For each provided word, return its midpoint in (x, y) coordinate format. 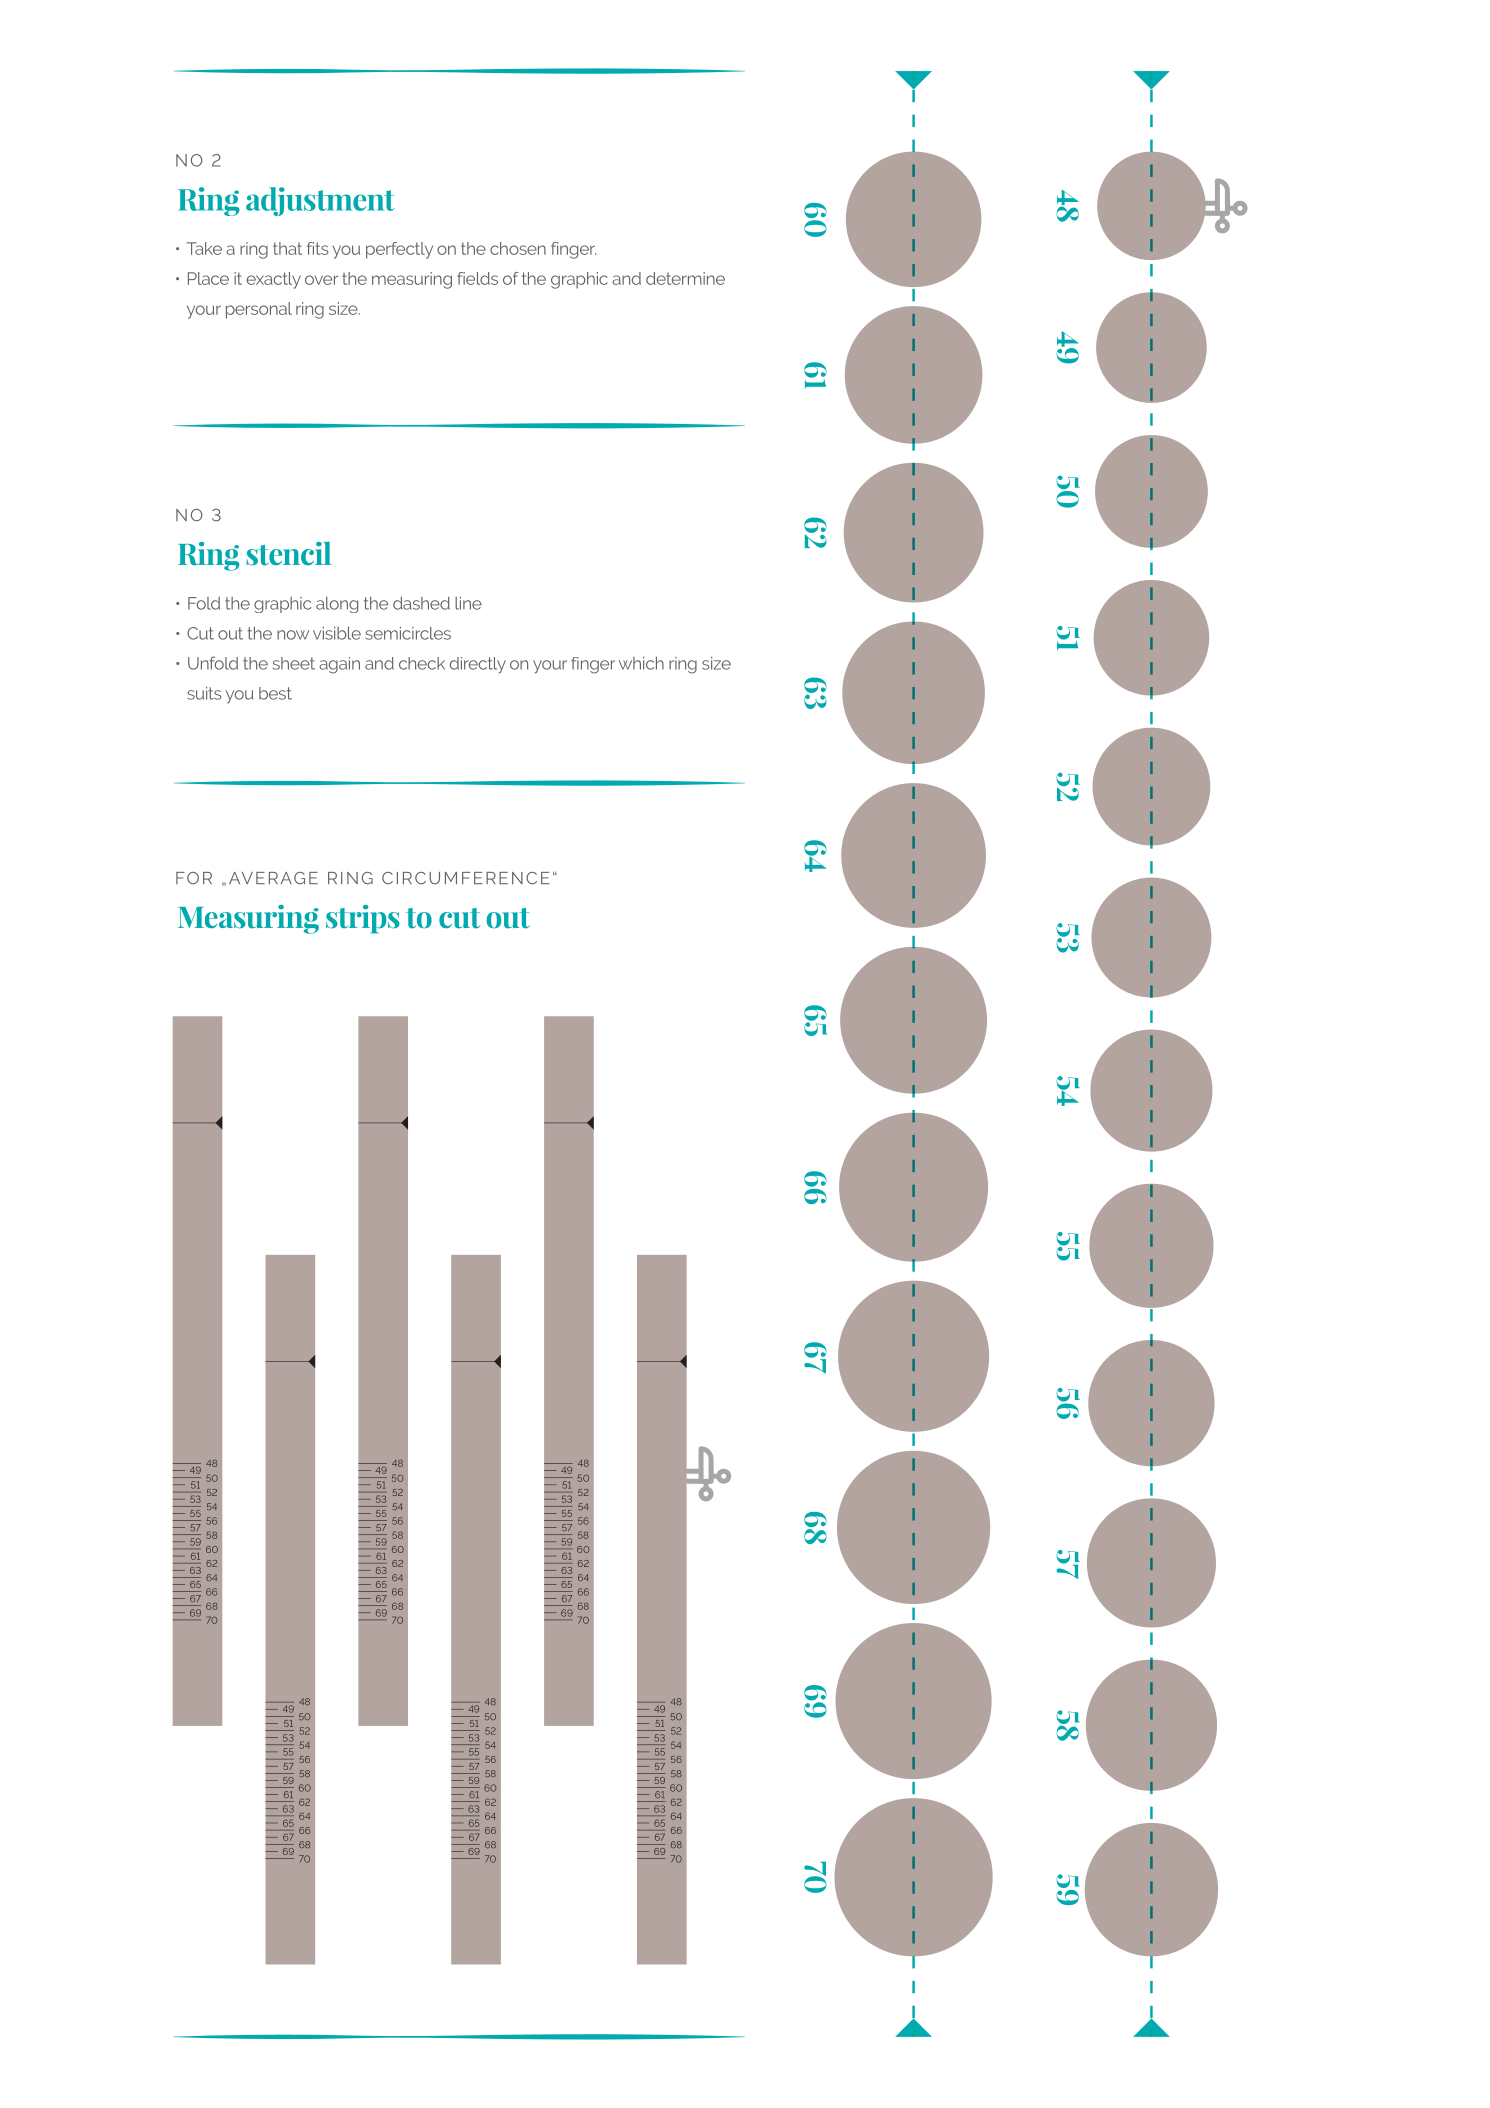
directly (478, 665)
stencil (288, 554)
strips (363, 919)
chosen (518, 248)
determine (685, 278)
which (641, 663)
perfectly (399, 250)
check (422, 663)
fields (477, 278)
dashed (421, 603)
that (287, 248)
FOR (194, 878)
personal (259, 310)
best (275, 693)
